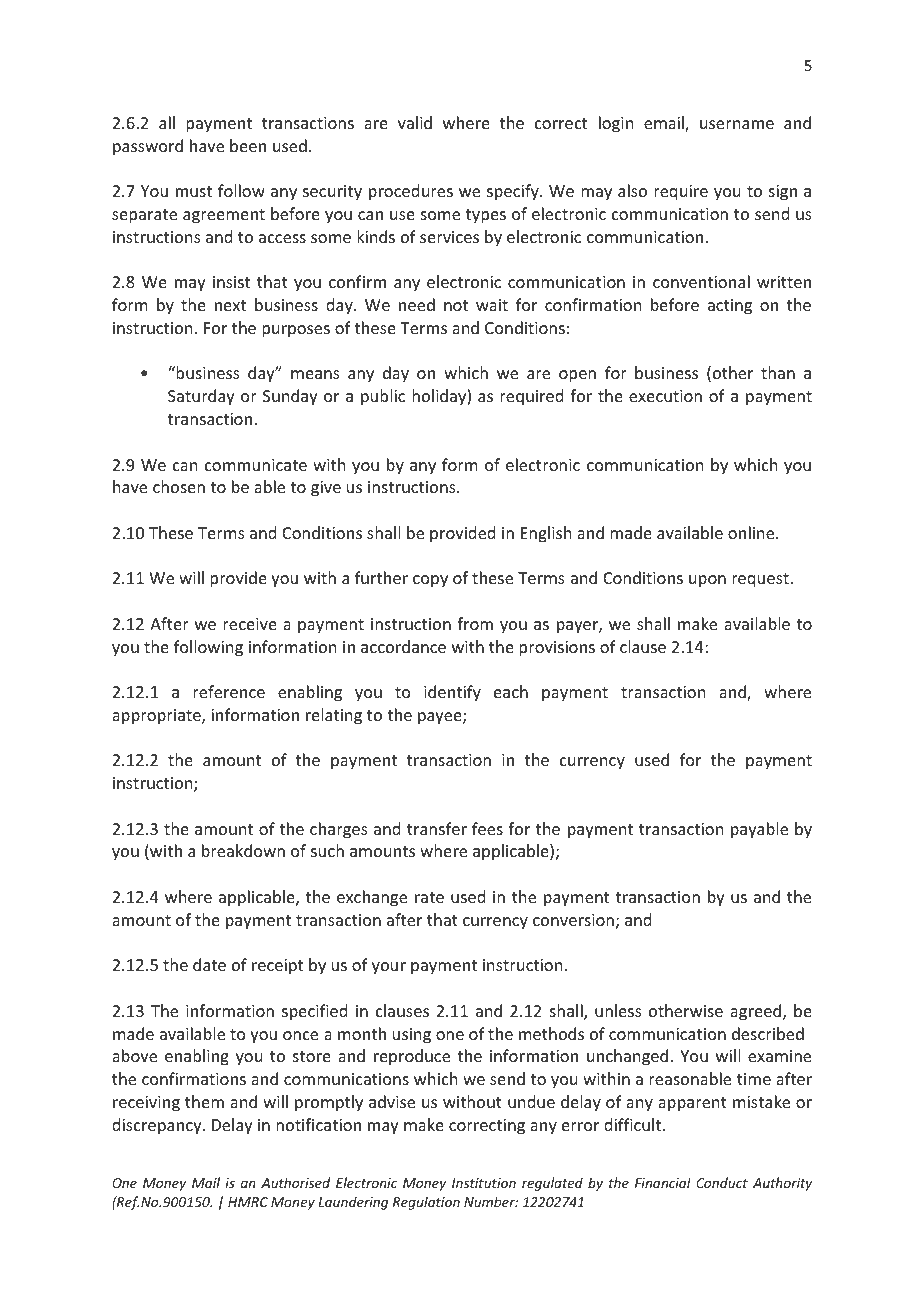 This page has width=924, height=1308. I want to click on Saturday, so click(201, 397).
